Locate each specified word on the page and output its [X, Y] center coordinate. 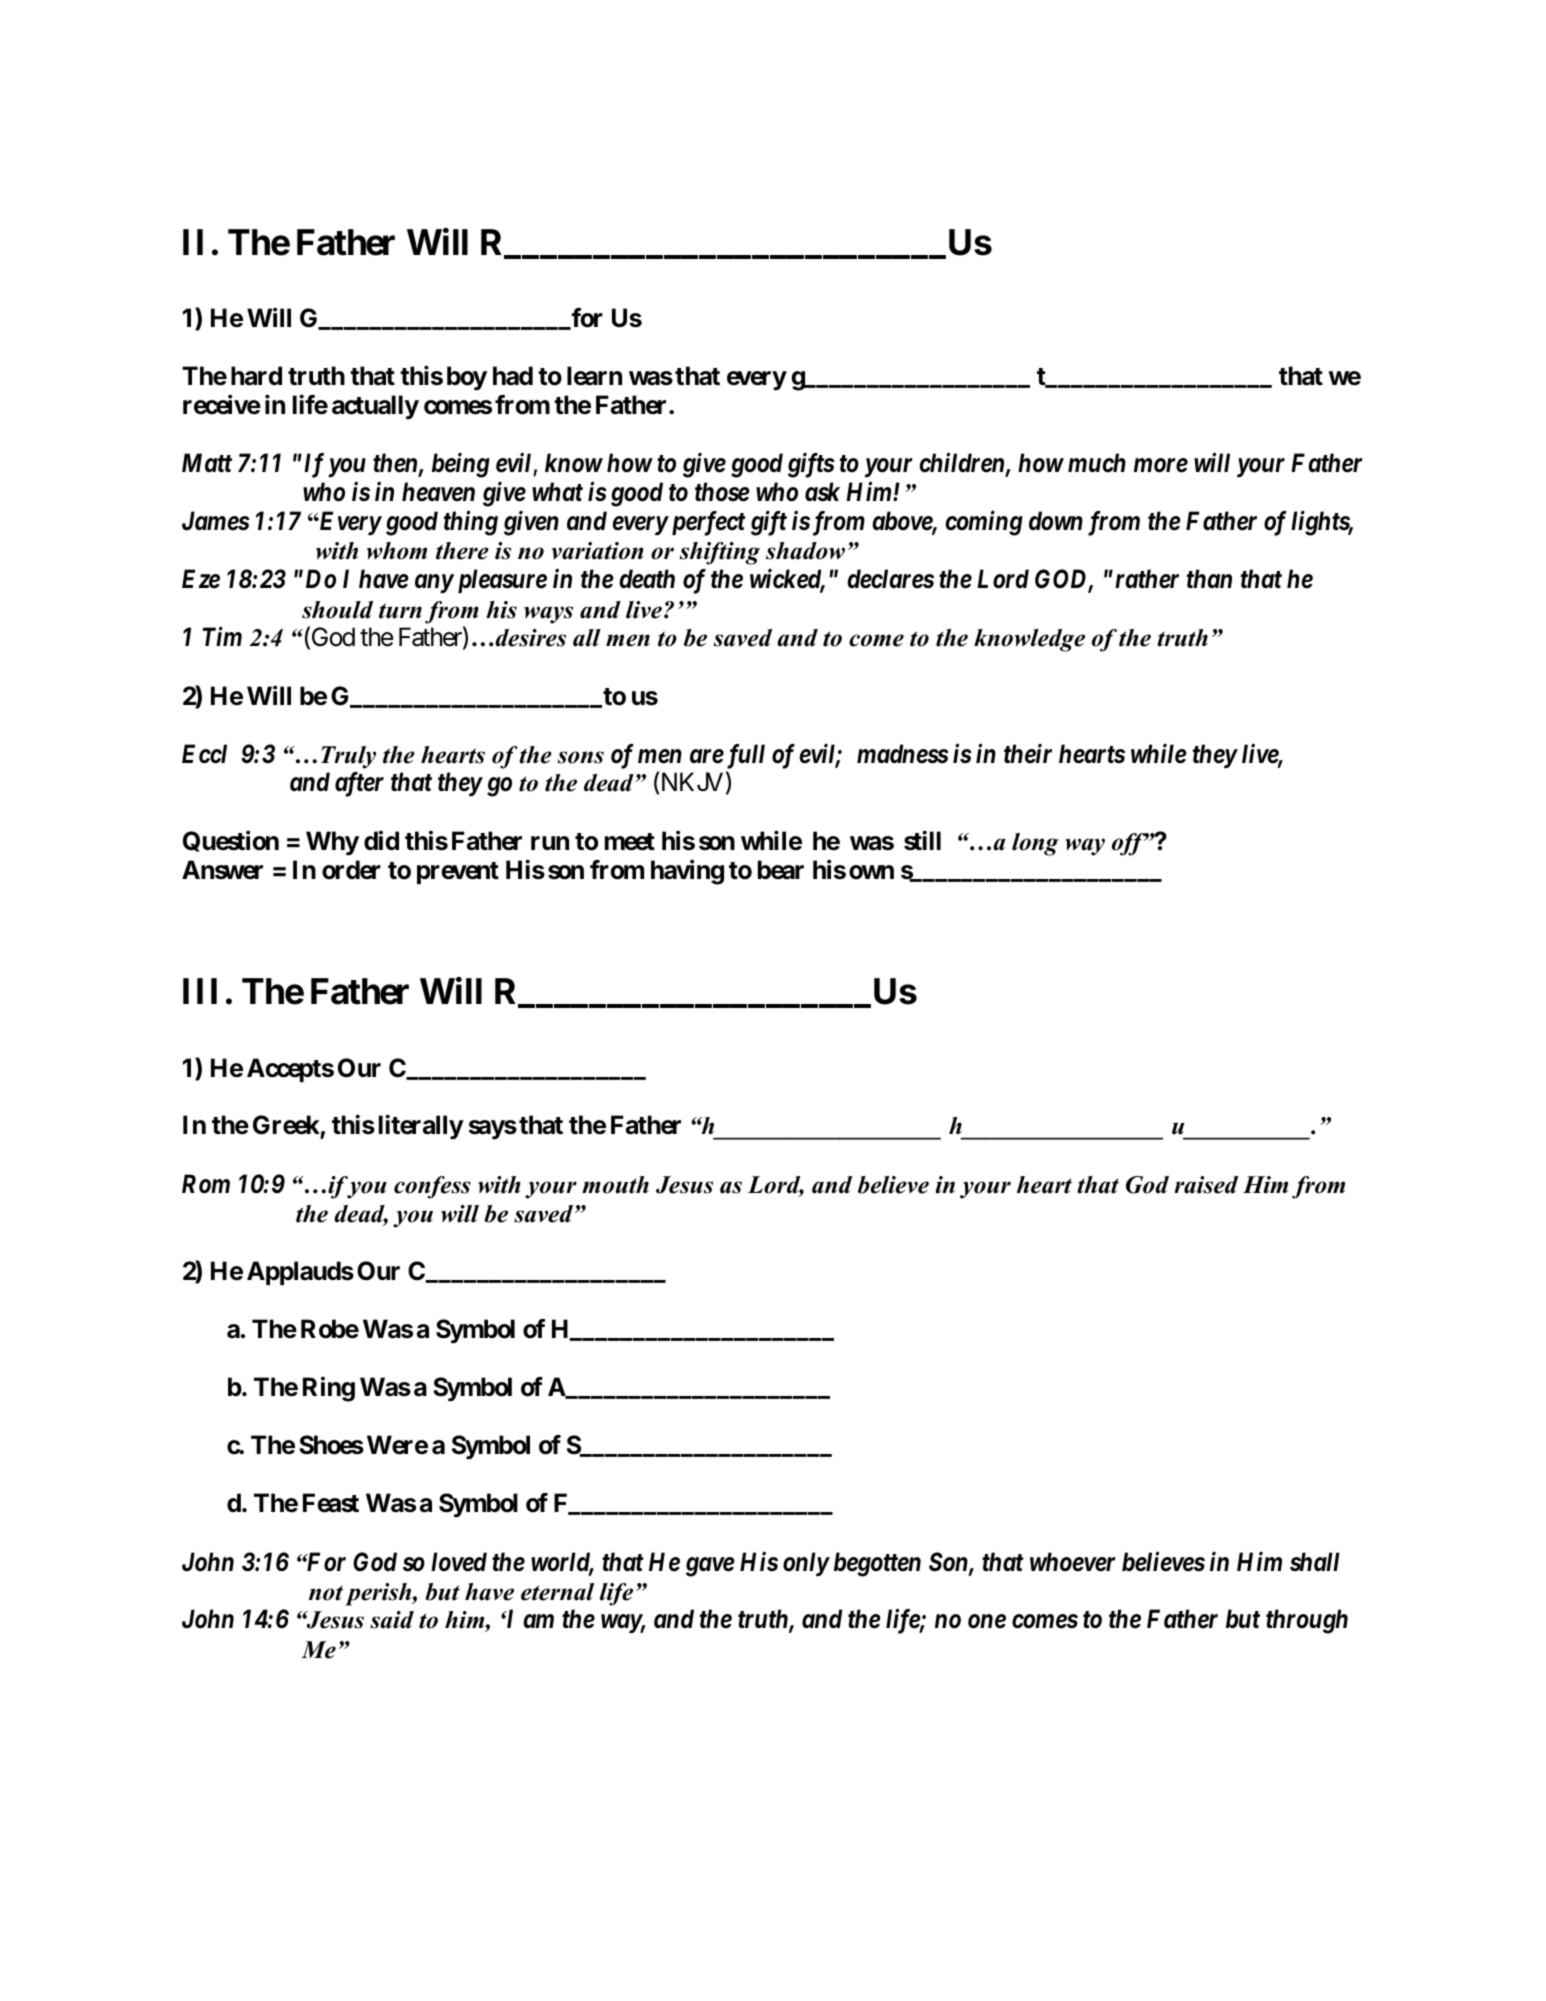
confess [432, 1187]
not [326, 1593]
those [722, 492]
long [1035, 844]
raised [1206, 1185]
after [359, 784]
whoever [1073, 1562]
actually [375, 407]
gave [710, 1567]
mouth [615, 1185]
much [1097, 463]
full [744, 756]
